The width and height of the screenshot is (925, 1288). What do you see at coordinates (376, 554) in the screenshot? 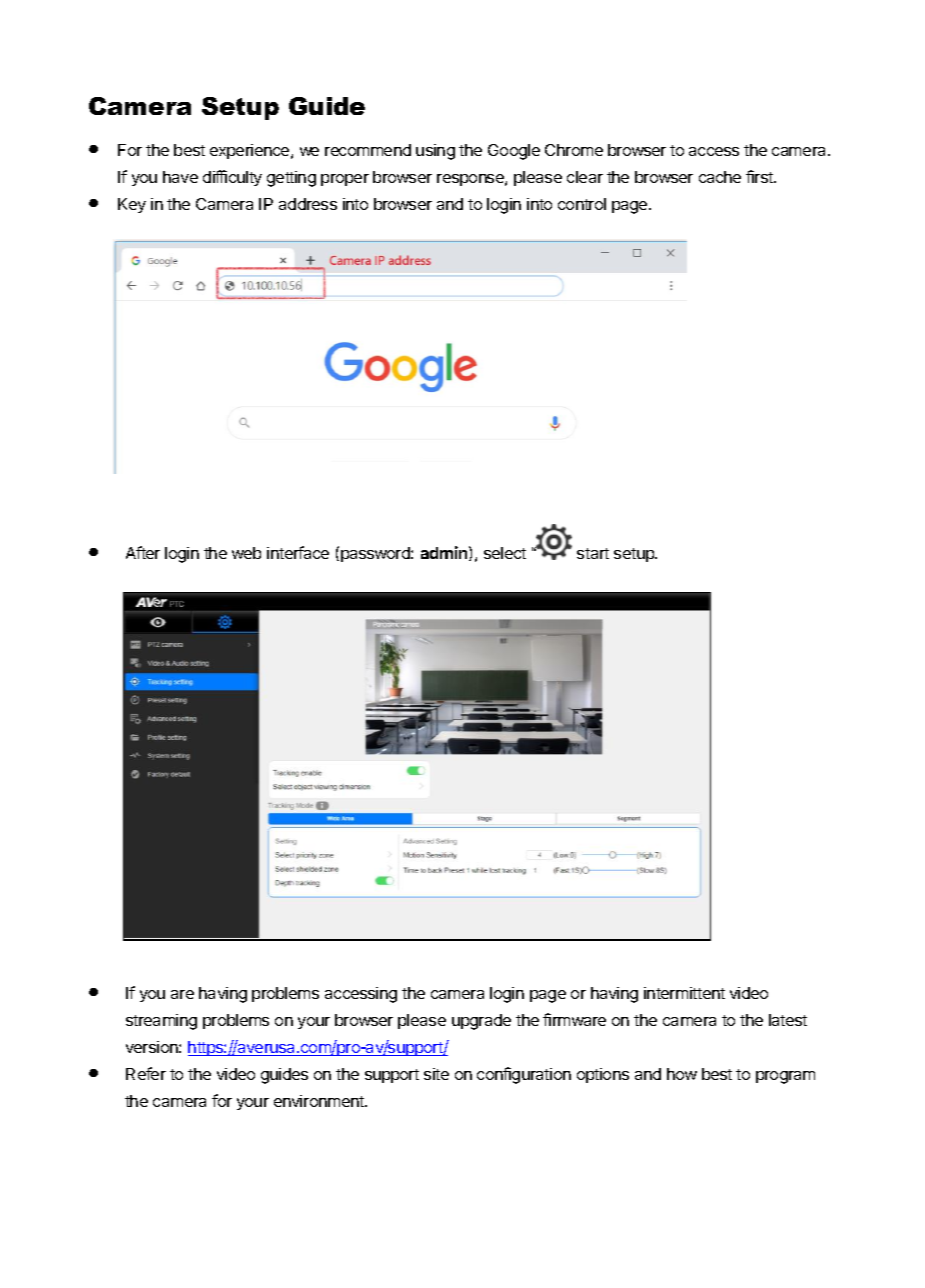
I see `password` at bounding box center [376, 554].
